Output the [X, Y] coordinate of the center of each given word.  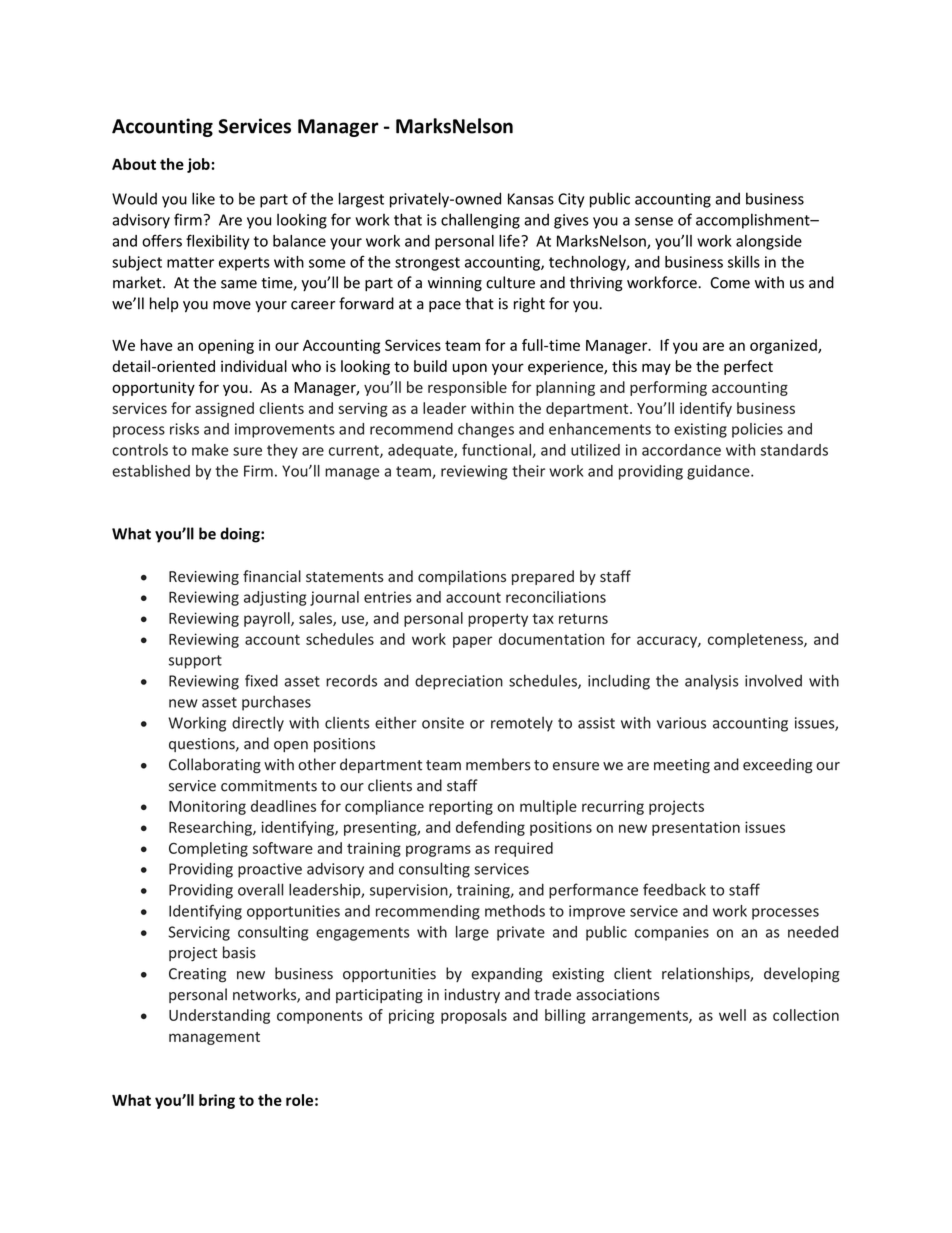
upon [470, 369]
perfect [748, 367]
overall [260, 889]
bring [217, 1101]
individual [254, 366]
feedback [674, 889]
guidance [719, 472]
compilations [462, 577]
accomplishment [754, 221]
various [681, 723]
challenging [480, 221]
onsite [443, 723]
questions [203, 745]
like [203, 198]
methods [515, 911]
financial [272, 576]
